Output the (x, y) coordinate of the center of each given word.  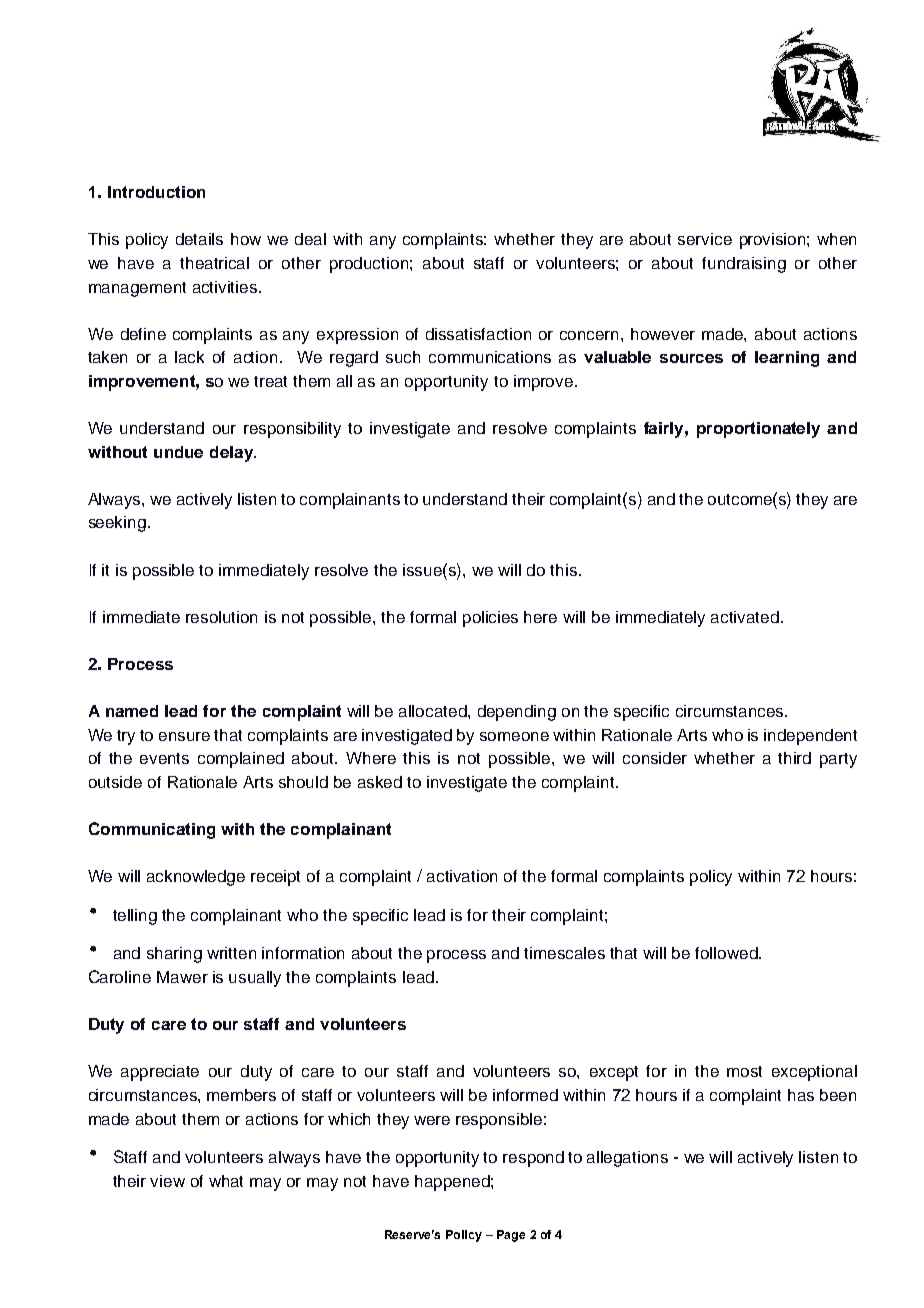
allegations (627, 1159)
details (199, 239)
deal (310, 239)
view (167, 1181)
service (705, 239)
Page (511, 1236)
